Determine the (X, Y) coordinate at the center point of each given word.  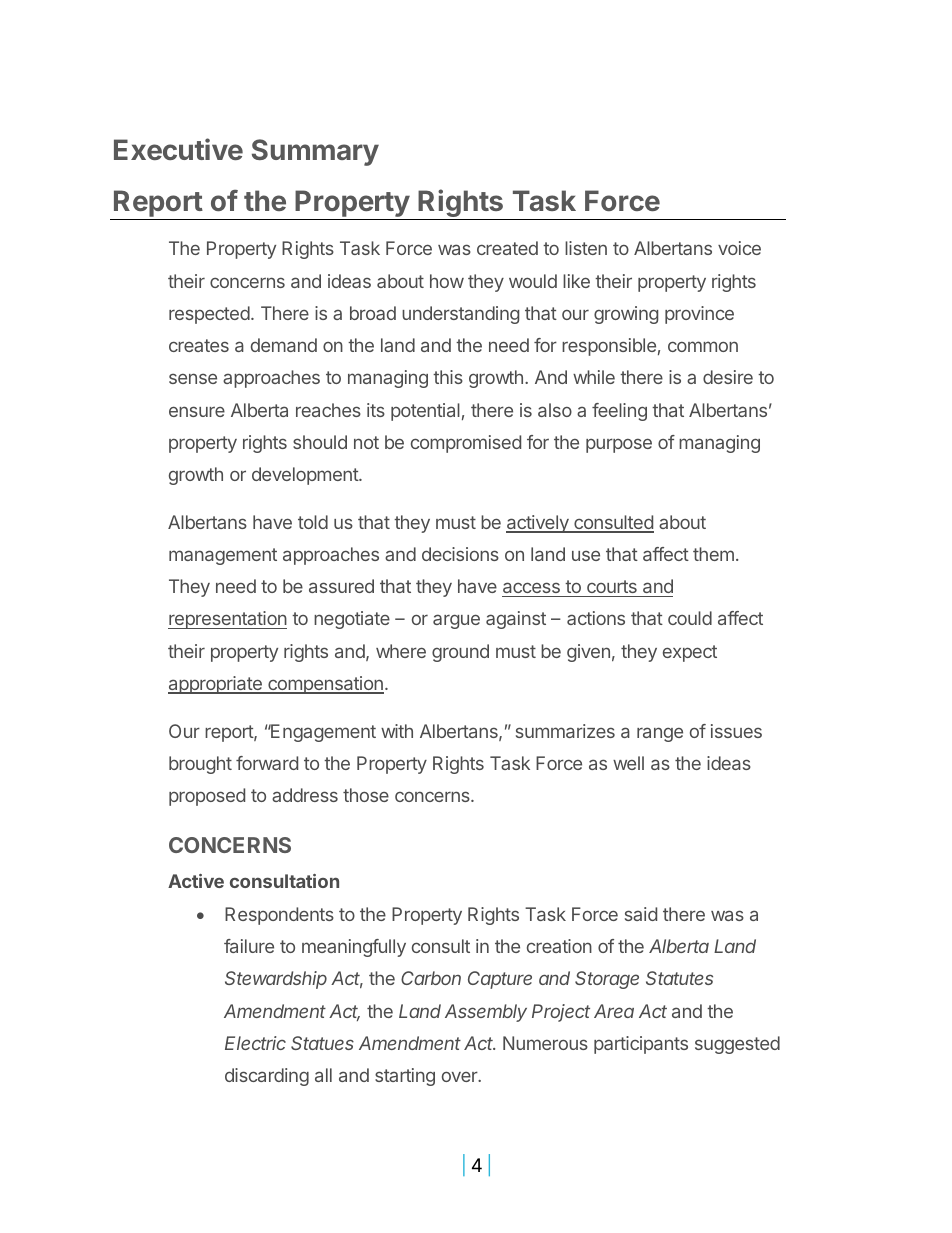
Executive (178, 149)
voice (739, 248)
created (507, 248)
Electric (255, 1043)
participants (641, 1045)
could (690, 618)
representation (227, 620)
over (461, 1076)
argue (456, 621)
